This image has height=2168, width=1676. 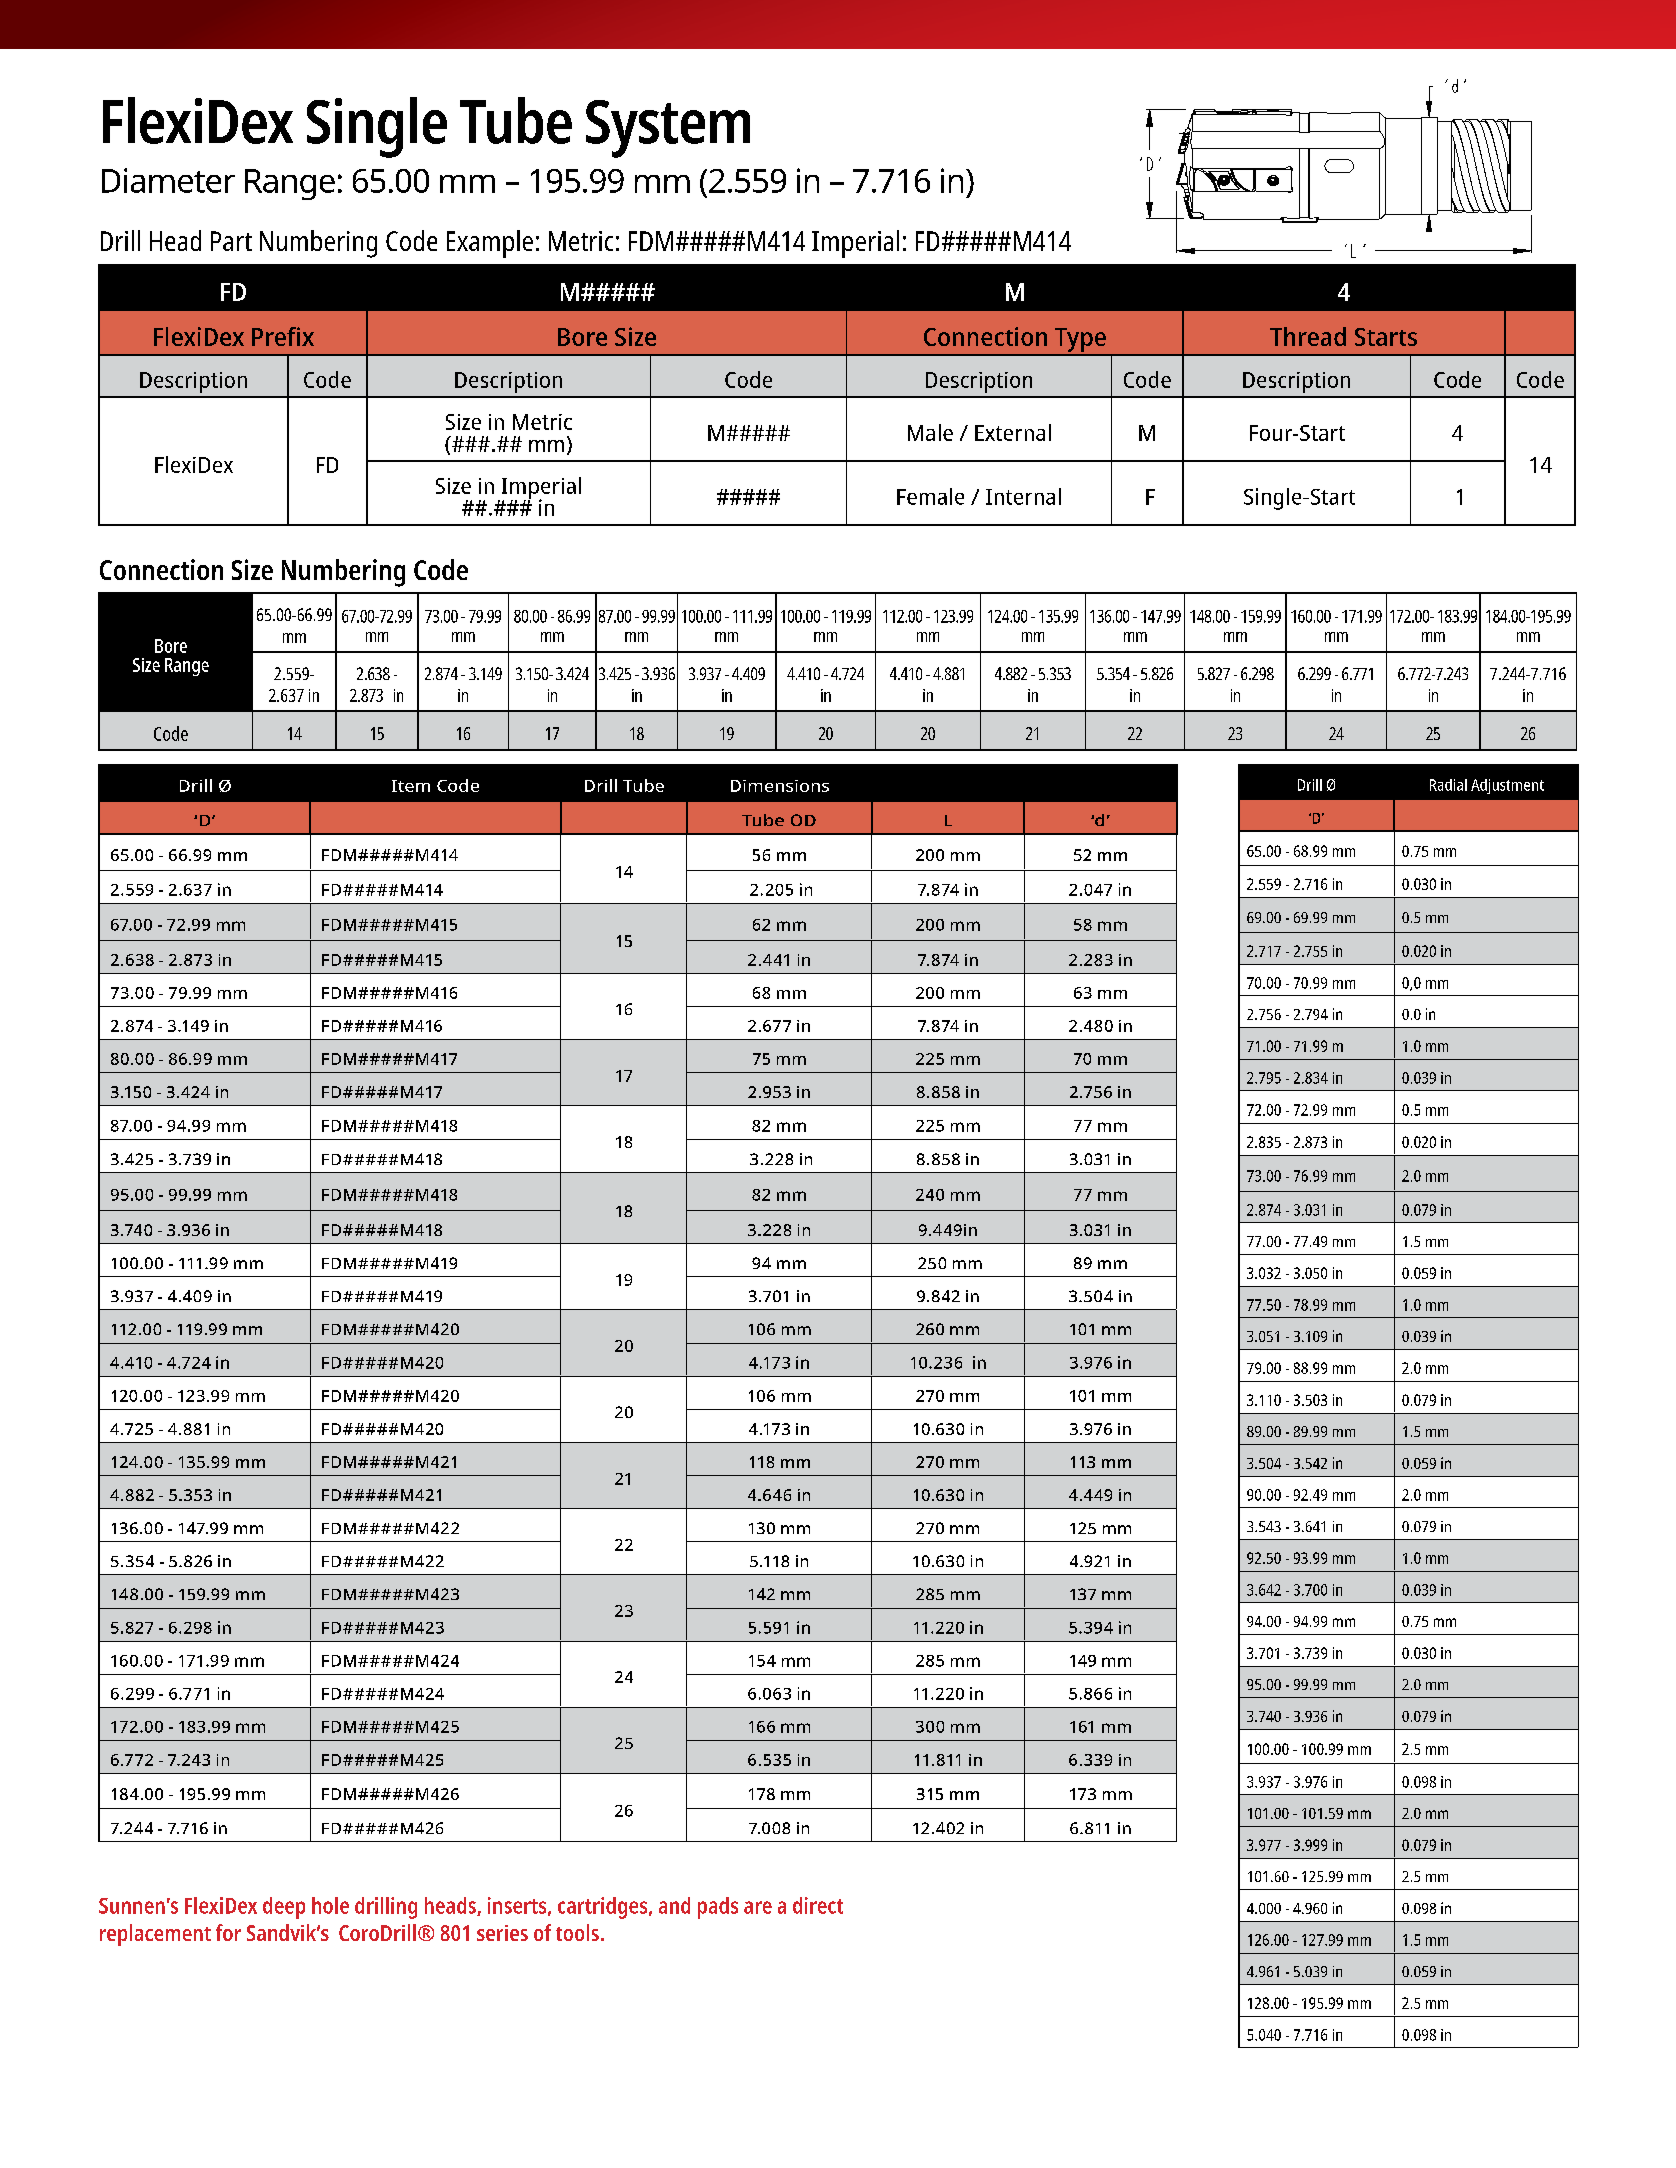 What do you see at coordinates (818, 1905) in the image?
I see `direct` at bounding box center [818, 1905].
